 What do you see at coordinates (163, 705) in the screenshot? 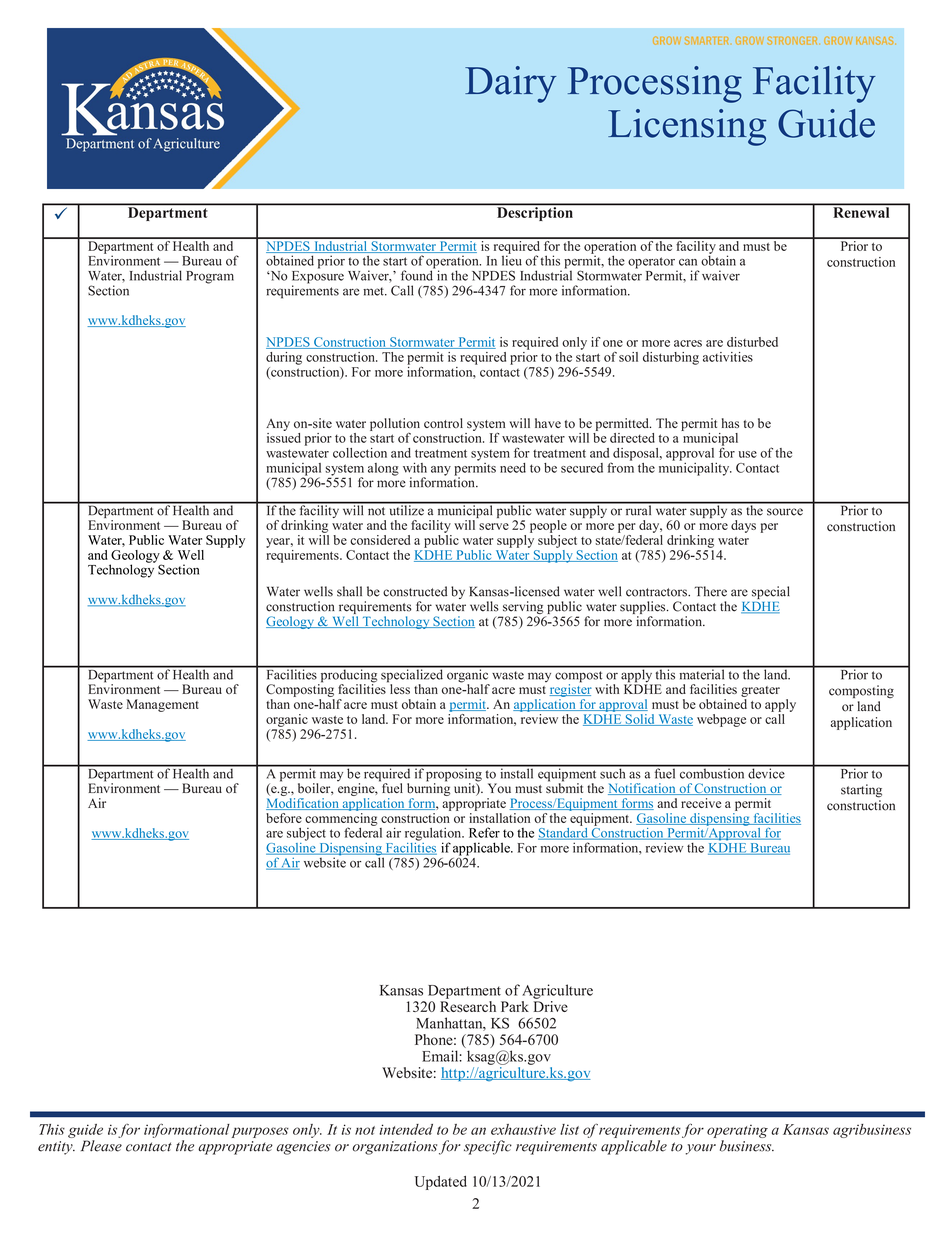
I see `Management` at bounding box center [163, 705].
